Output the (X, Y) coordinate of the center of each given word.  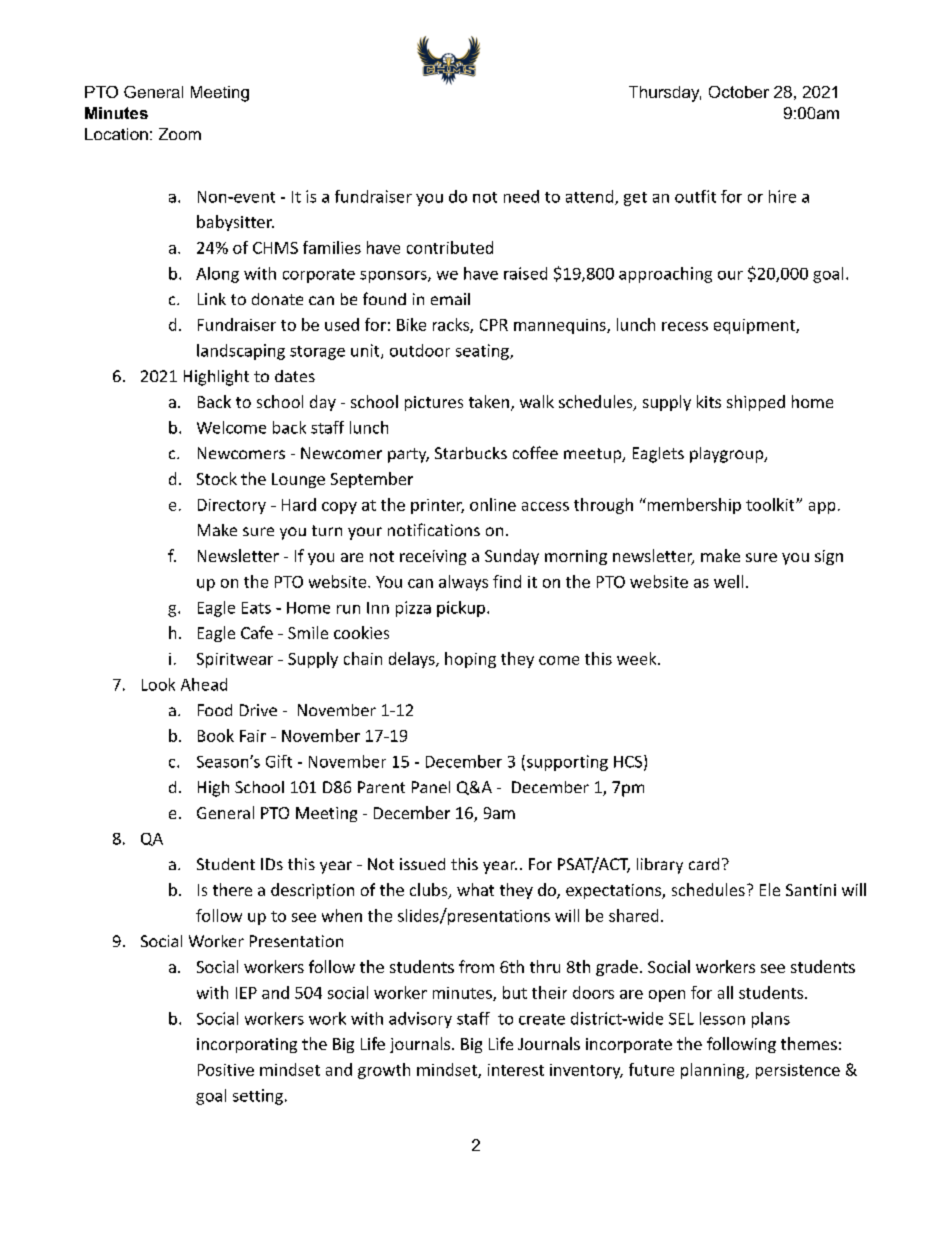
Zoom (180, 134)
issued (422, 864)
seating (483, 352)
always (463, 583)
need (521, 196)
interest (516, 1070)
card (704, 864)
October (739, 92)
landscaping (241, 352)
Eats (256, 608)
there (232, 889)
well (728, 581)
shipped (756, 403)
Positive (226, 1070)
